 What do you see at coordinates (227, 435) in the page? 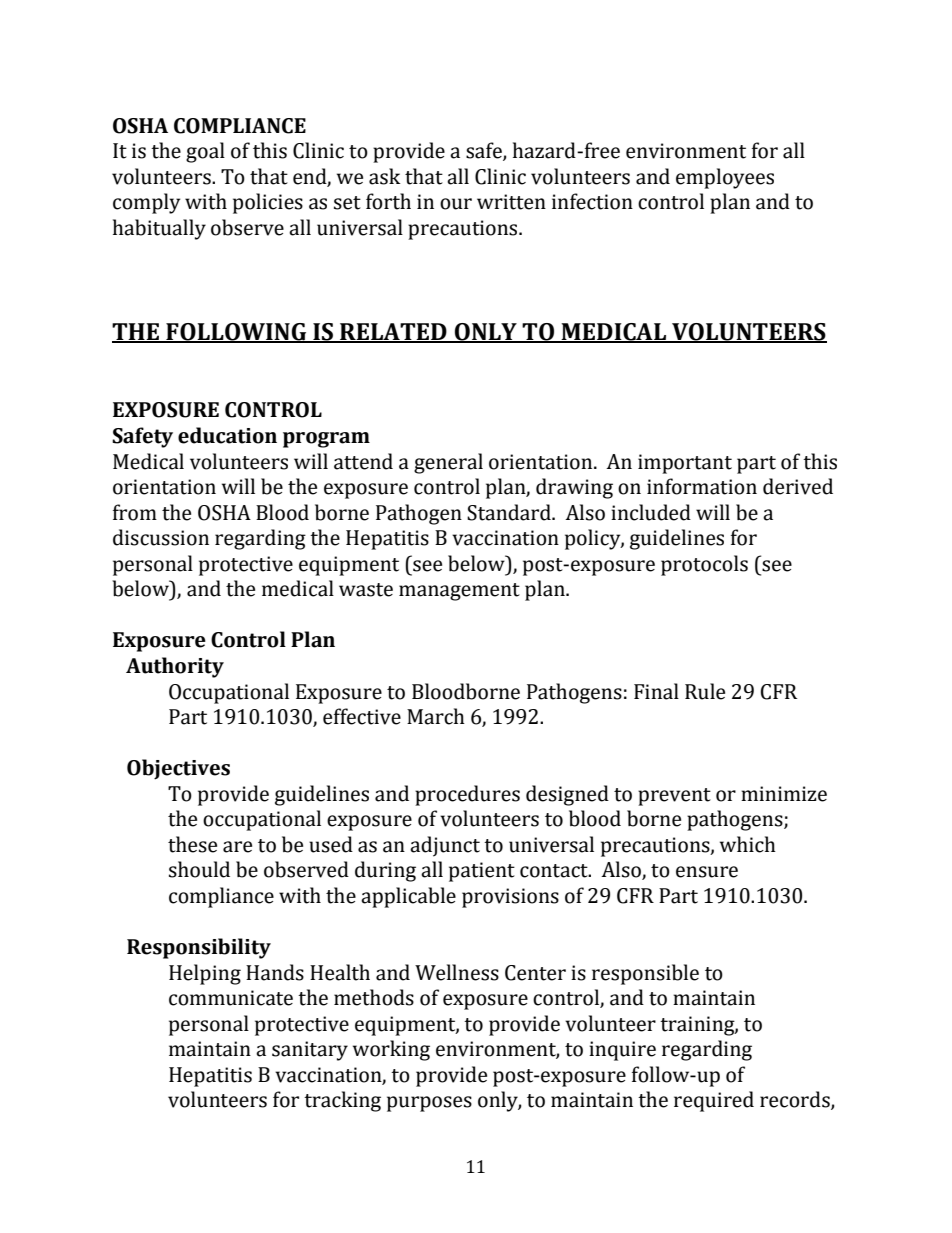
I see `education` at bounding box center [227, 435].
